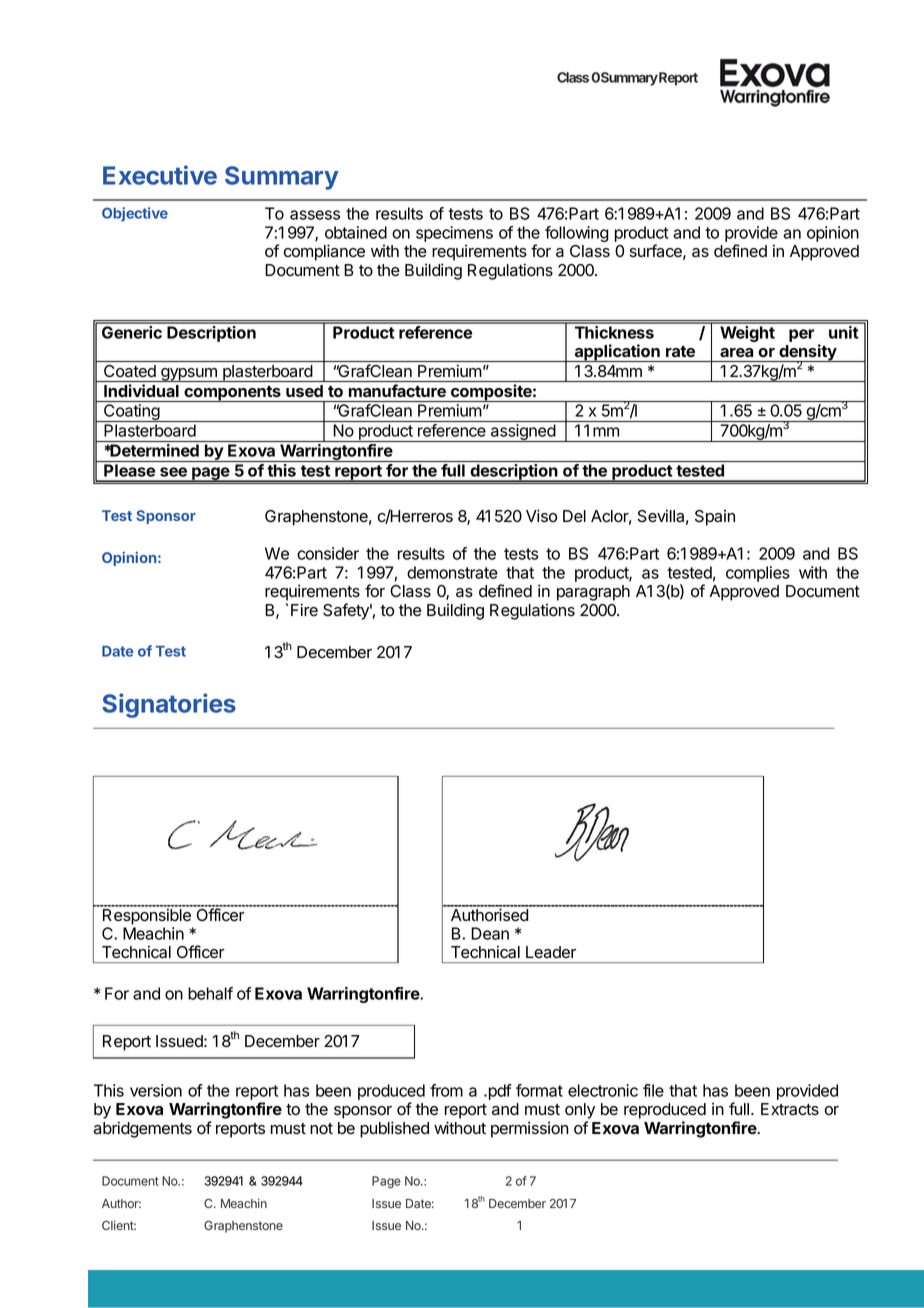  Describe the element at coordinates (156, 1090) in the screenshot. I see `version` at that location.
